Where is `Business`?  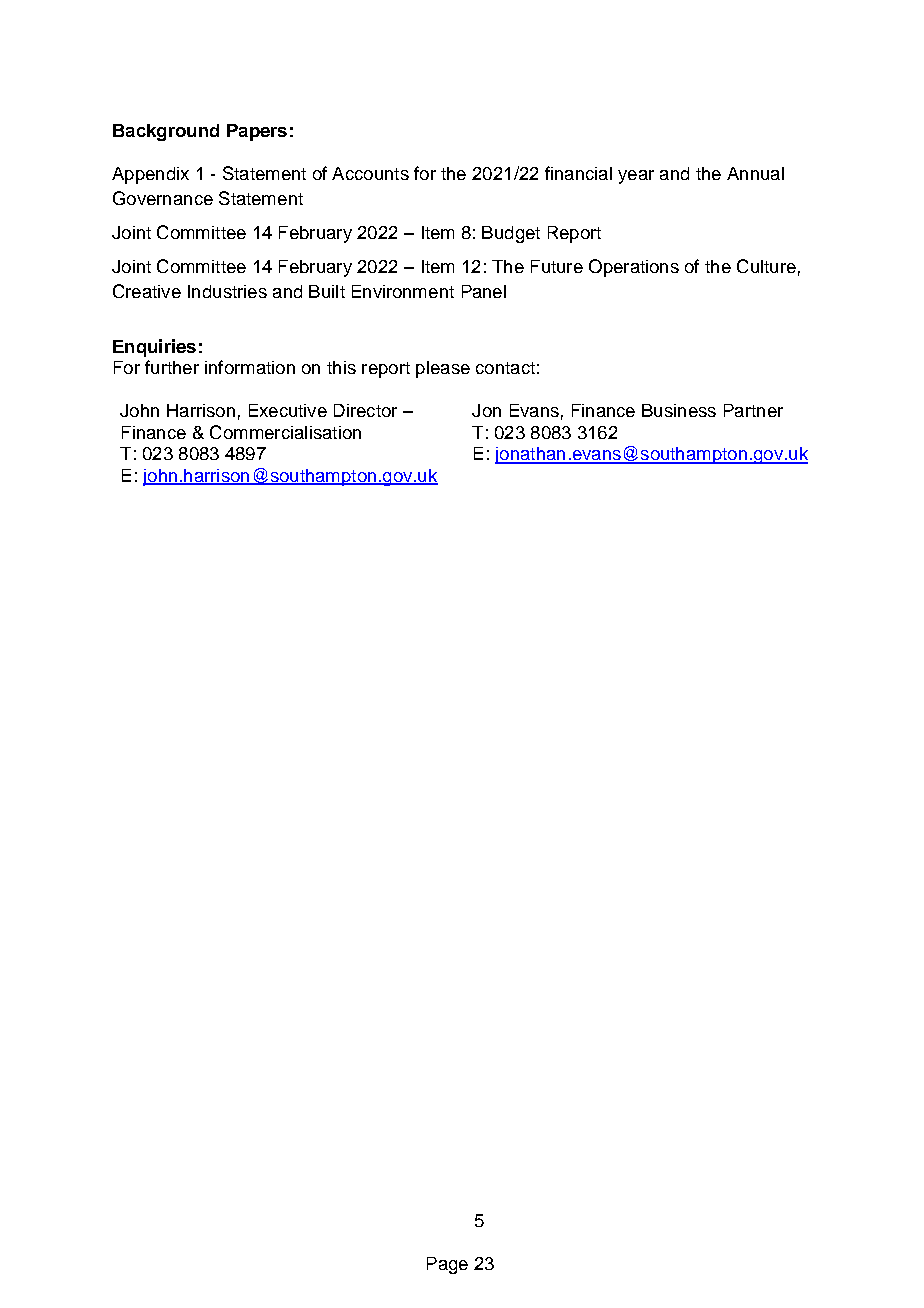
Business is located at coordinates (679, 410).
